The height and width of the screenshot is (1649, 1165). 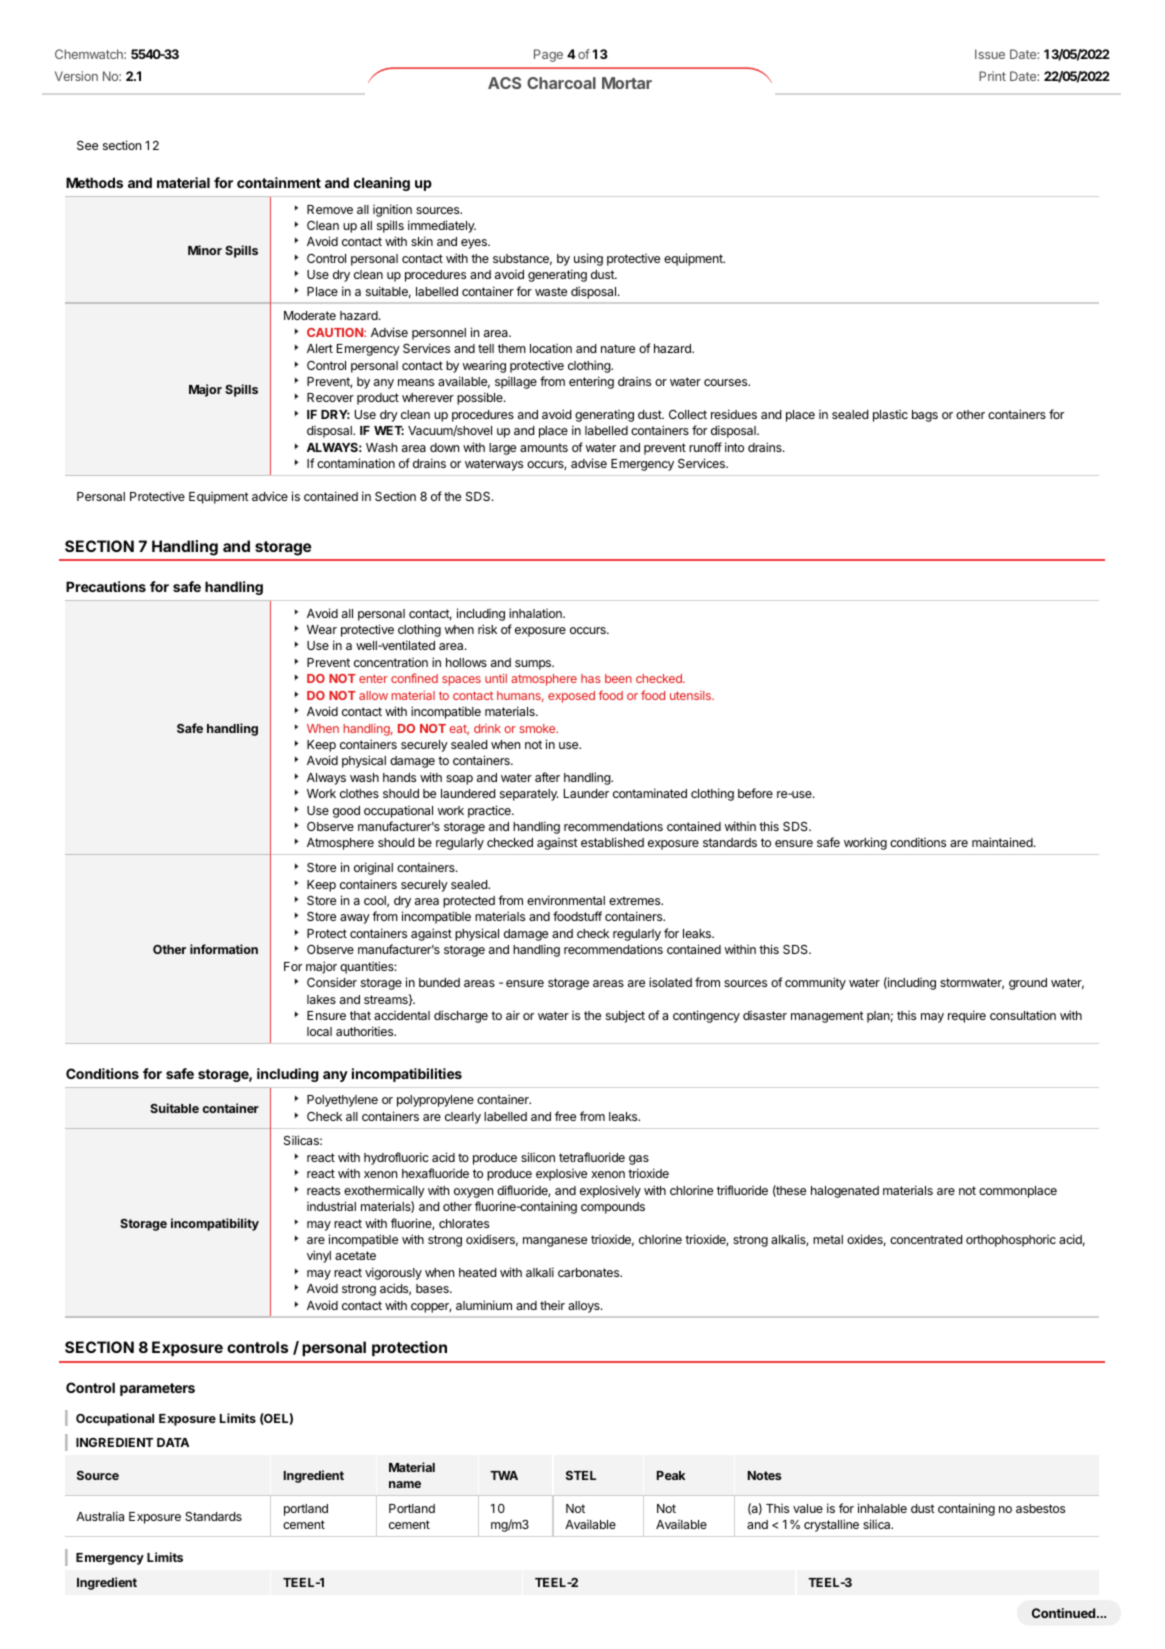 I want to click on See, so click(x=87, y=145).
